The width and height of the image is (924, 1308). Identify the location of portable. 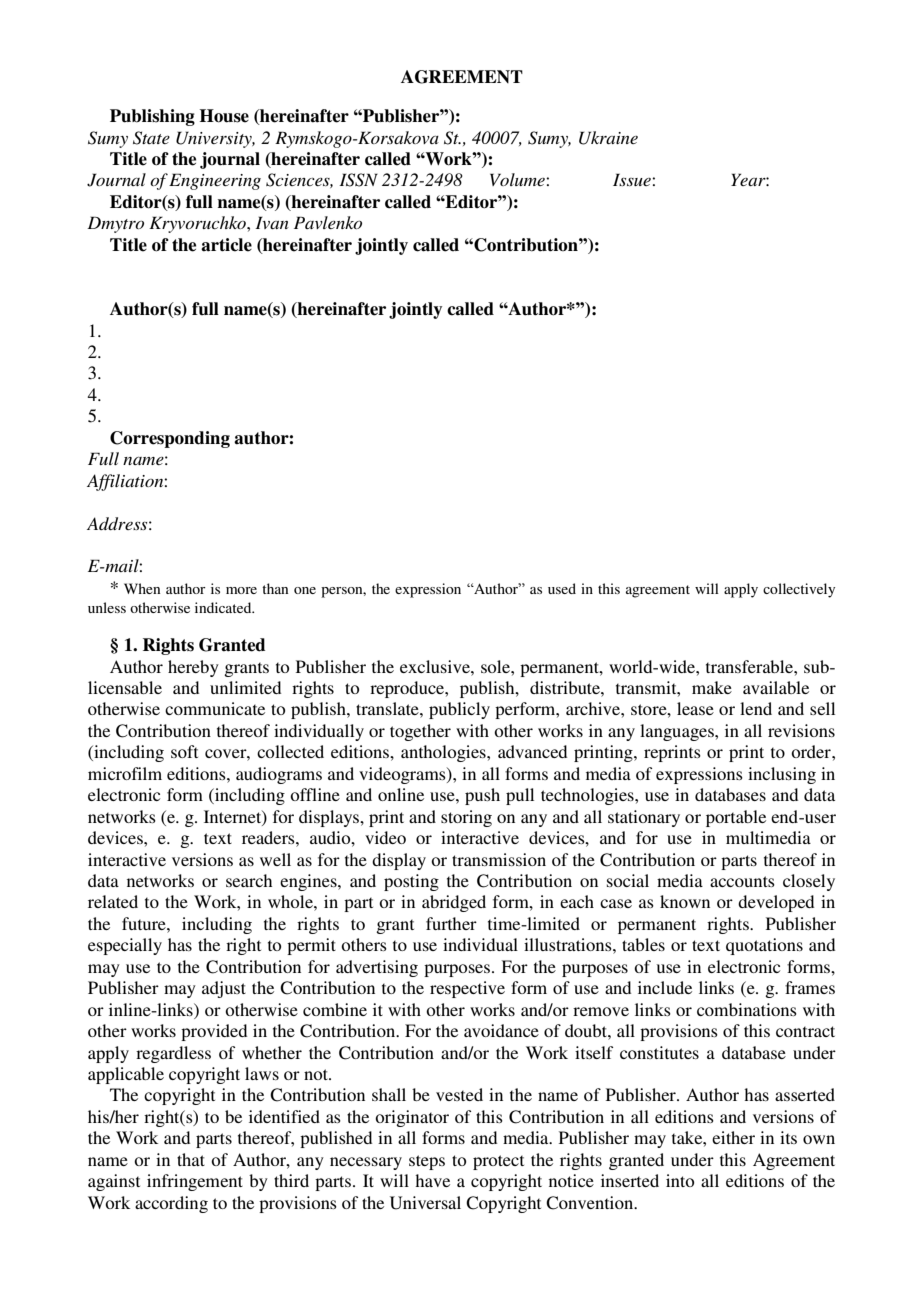
(736, 818).
